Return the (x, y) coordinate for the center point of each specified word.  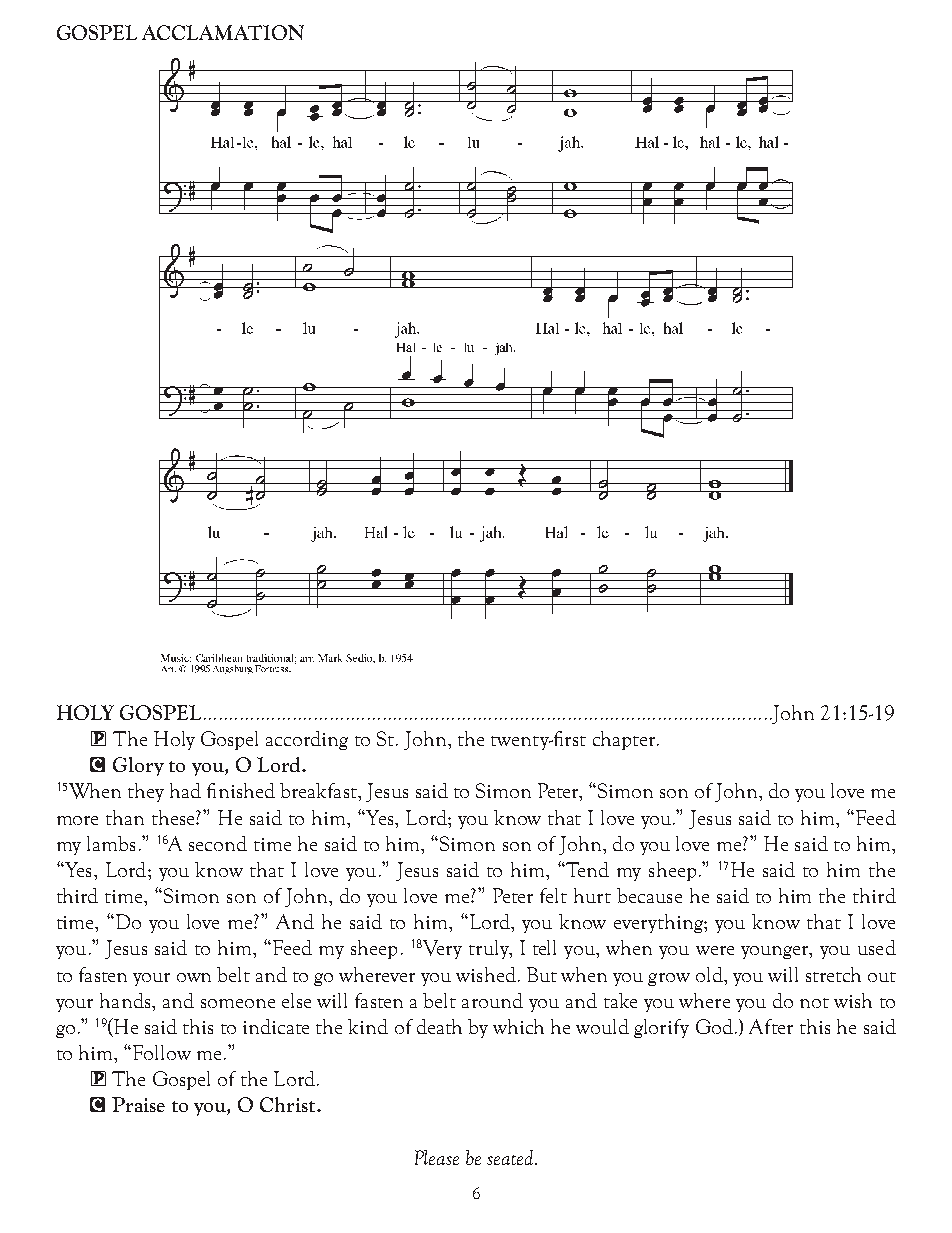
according (307, 740)
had (185, 790)
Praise (138, 1104)
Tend (586, 869)
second (218, 843)
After (771, 1026)
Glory (138, 766)
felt (553, 895)
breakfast (320, 792)
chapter (625, 740)
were (715, 950)
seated (511, 1157)
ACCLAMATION (223, 32)
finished (241, 790)
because (649, 895)
